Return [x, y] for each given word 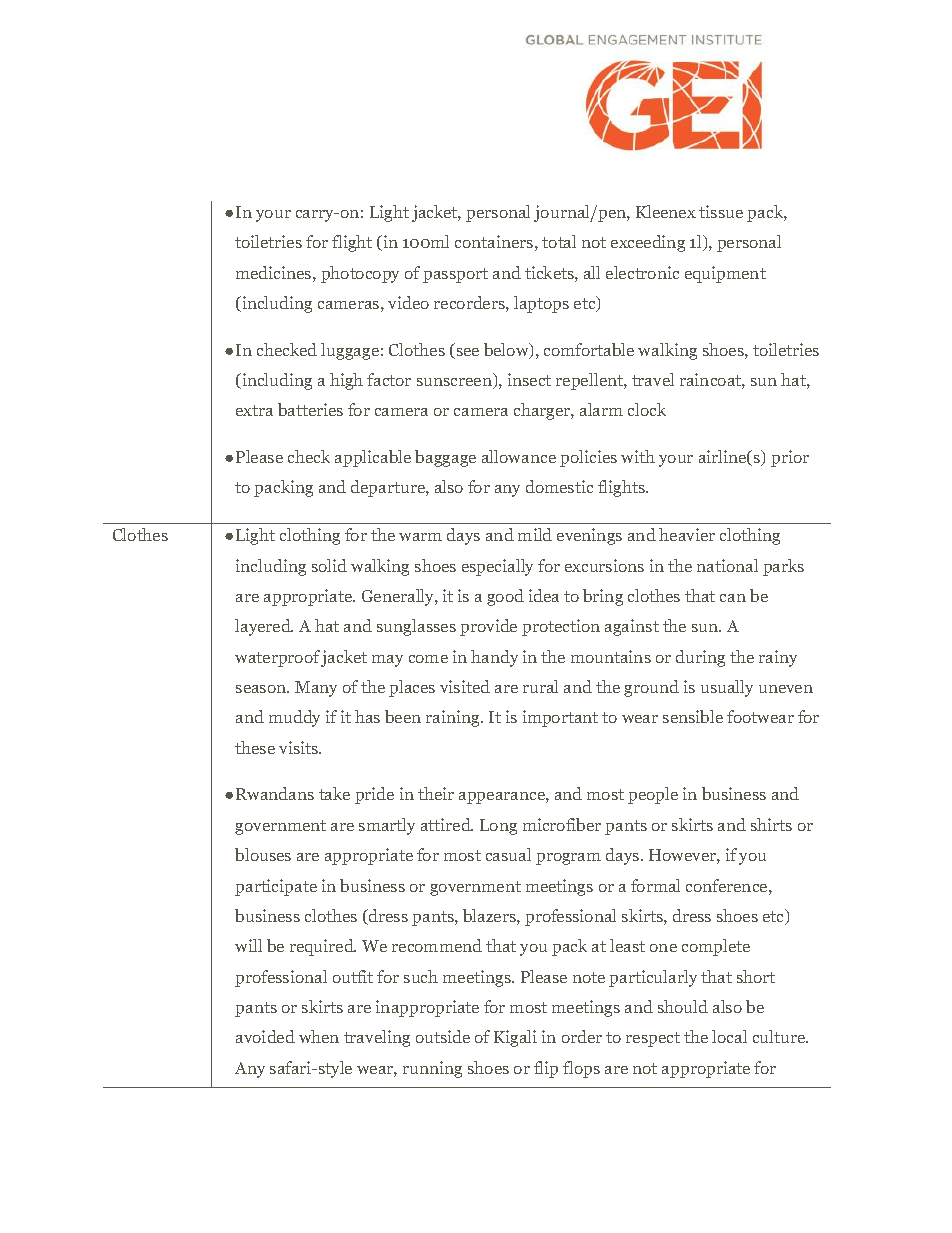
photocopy [360, 274]
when [319, 1036]
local [729, 1036]
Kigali [515, 1038]
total [559, 241]
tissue [721, 211]
